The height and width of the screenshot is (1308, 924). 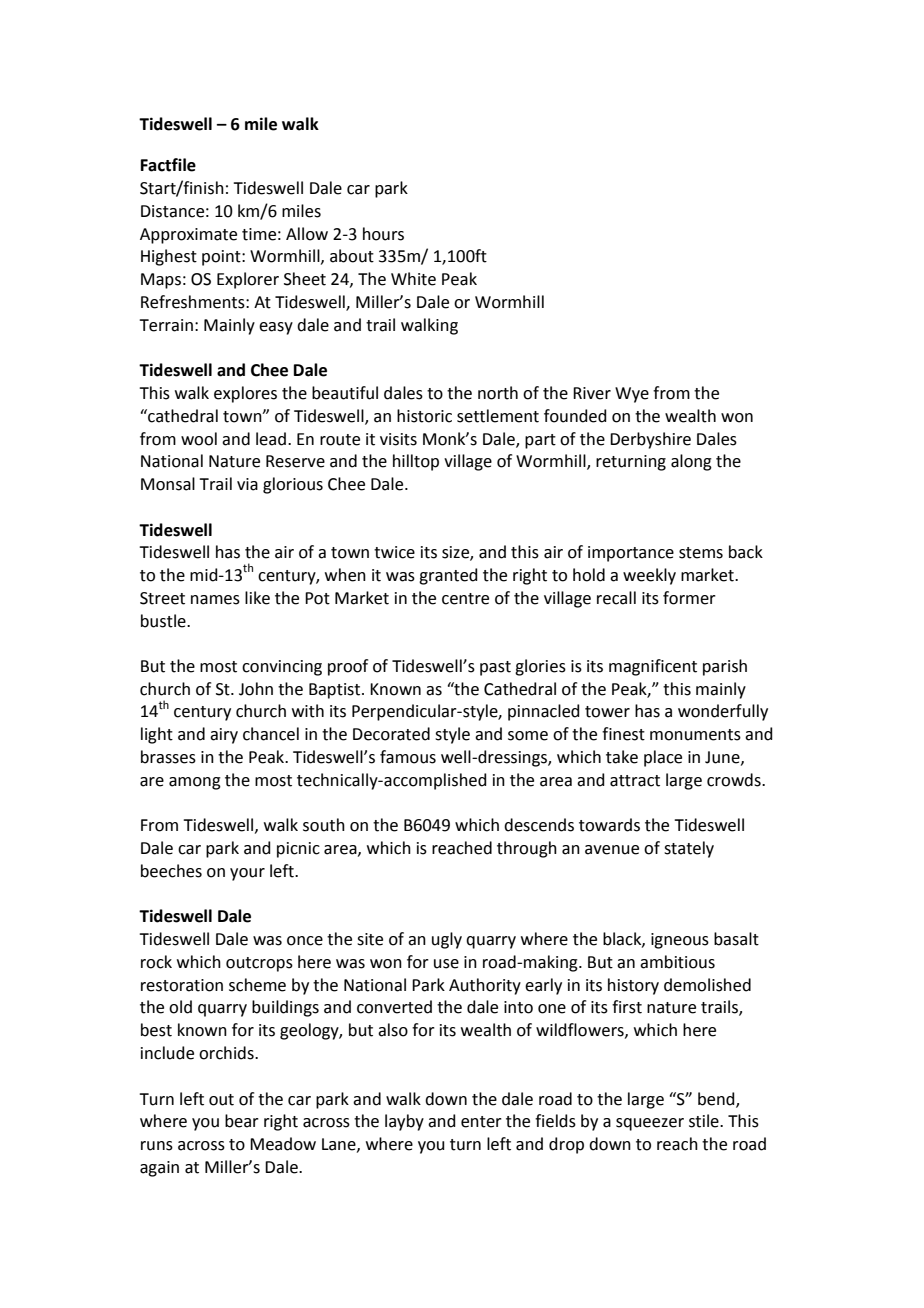 I want to click on monuments, so click(x=695, y=735).
